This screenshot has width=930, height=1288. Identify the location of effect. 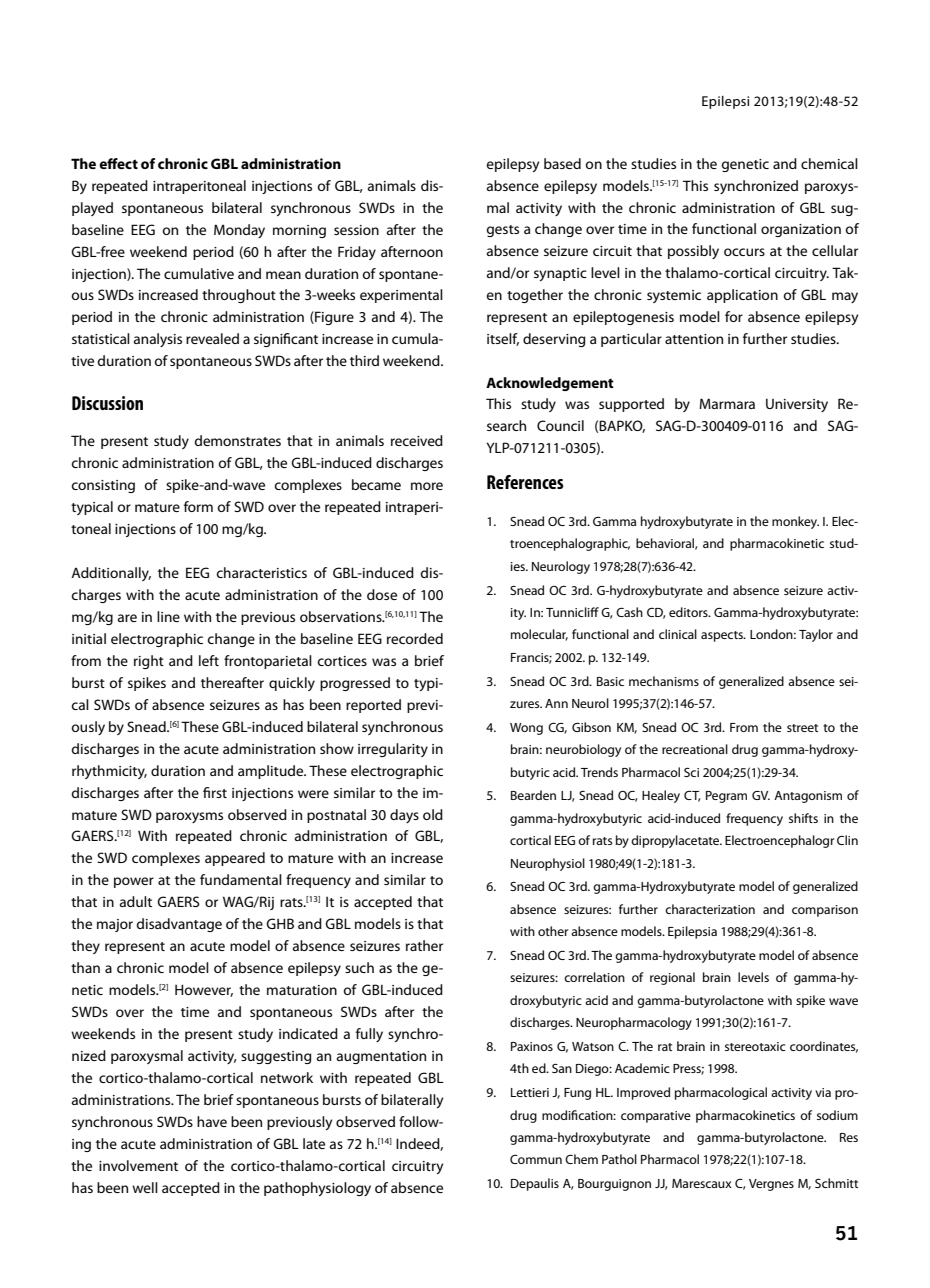
(118, 163).
